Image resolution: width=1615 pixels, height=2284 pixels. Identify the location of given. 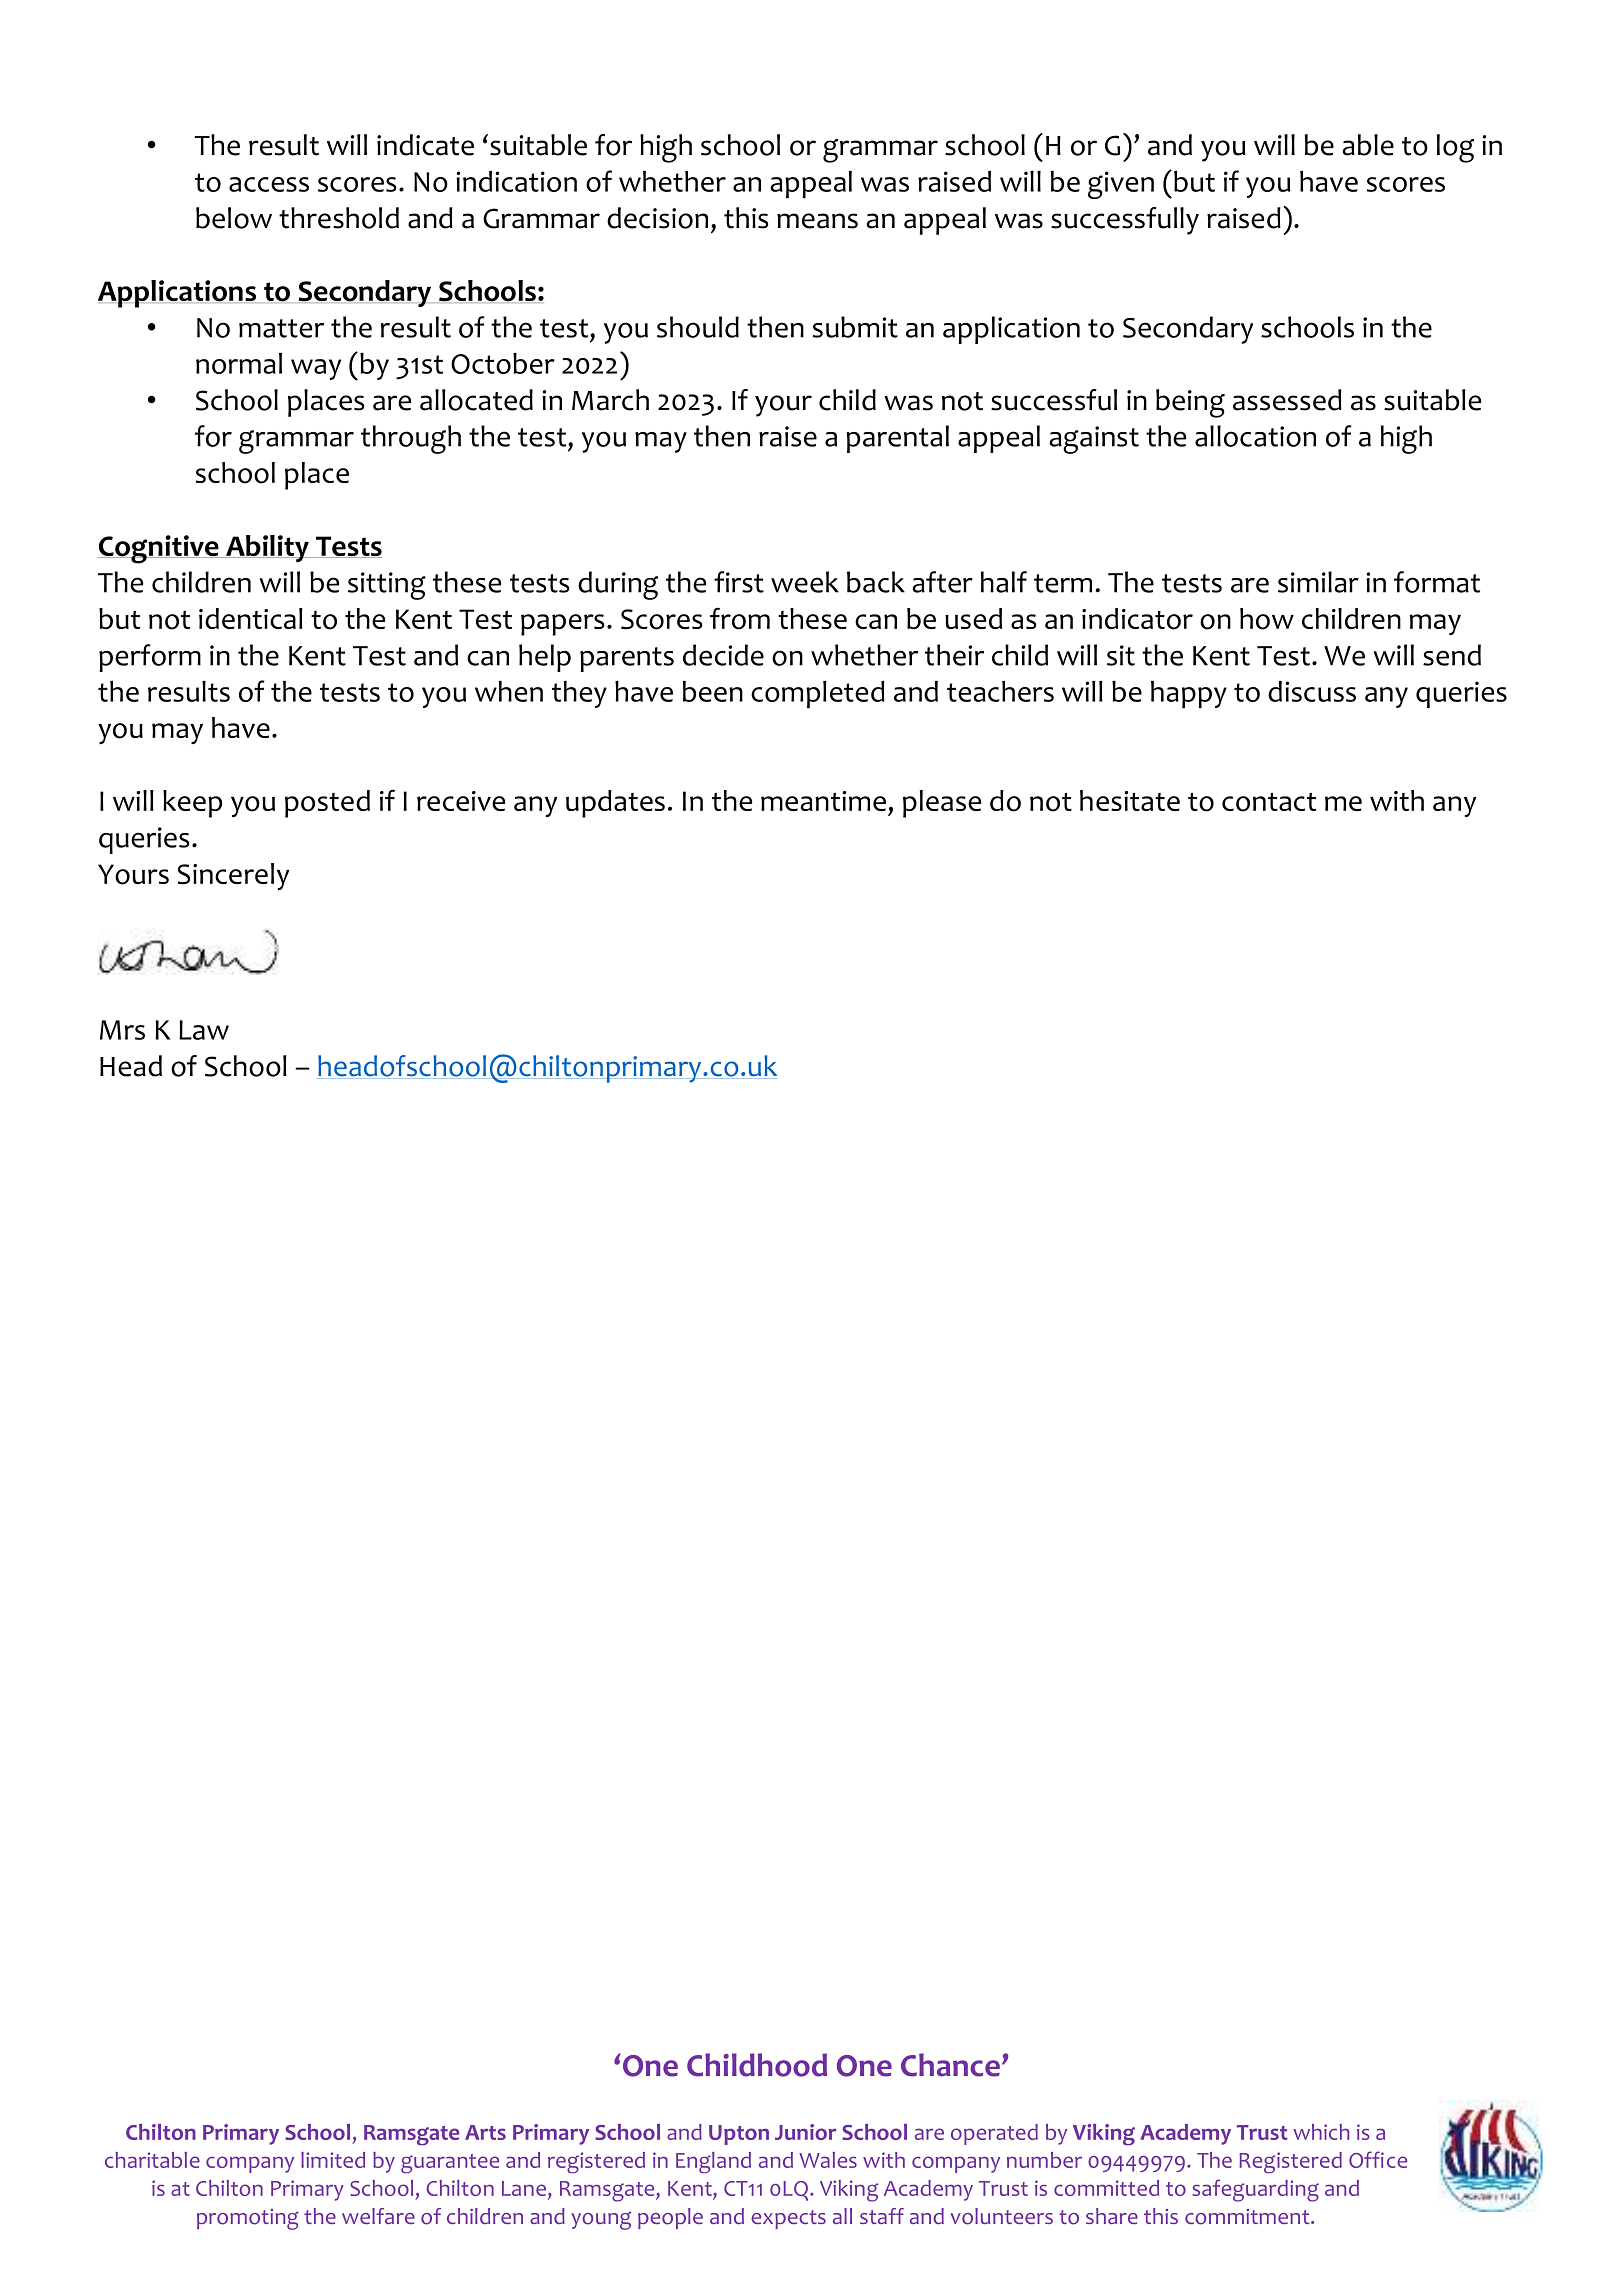
(1121, 185).
